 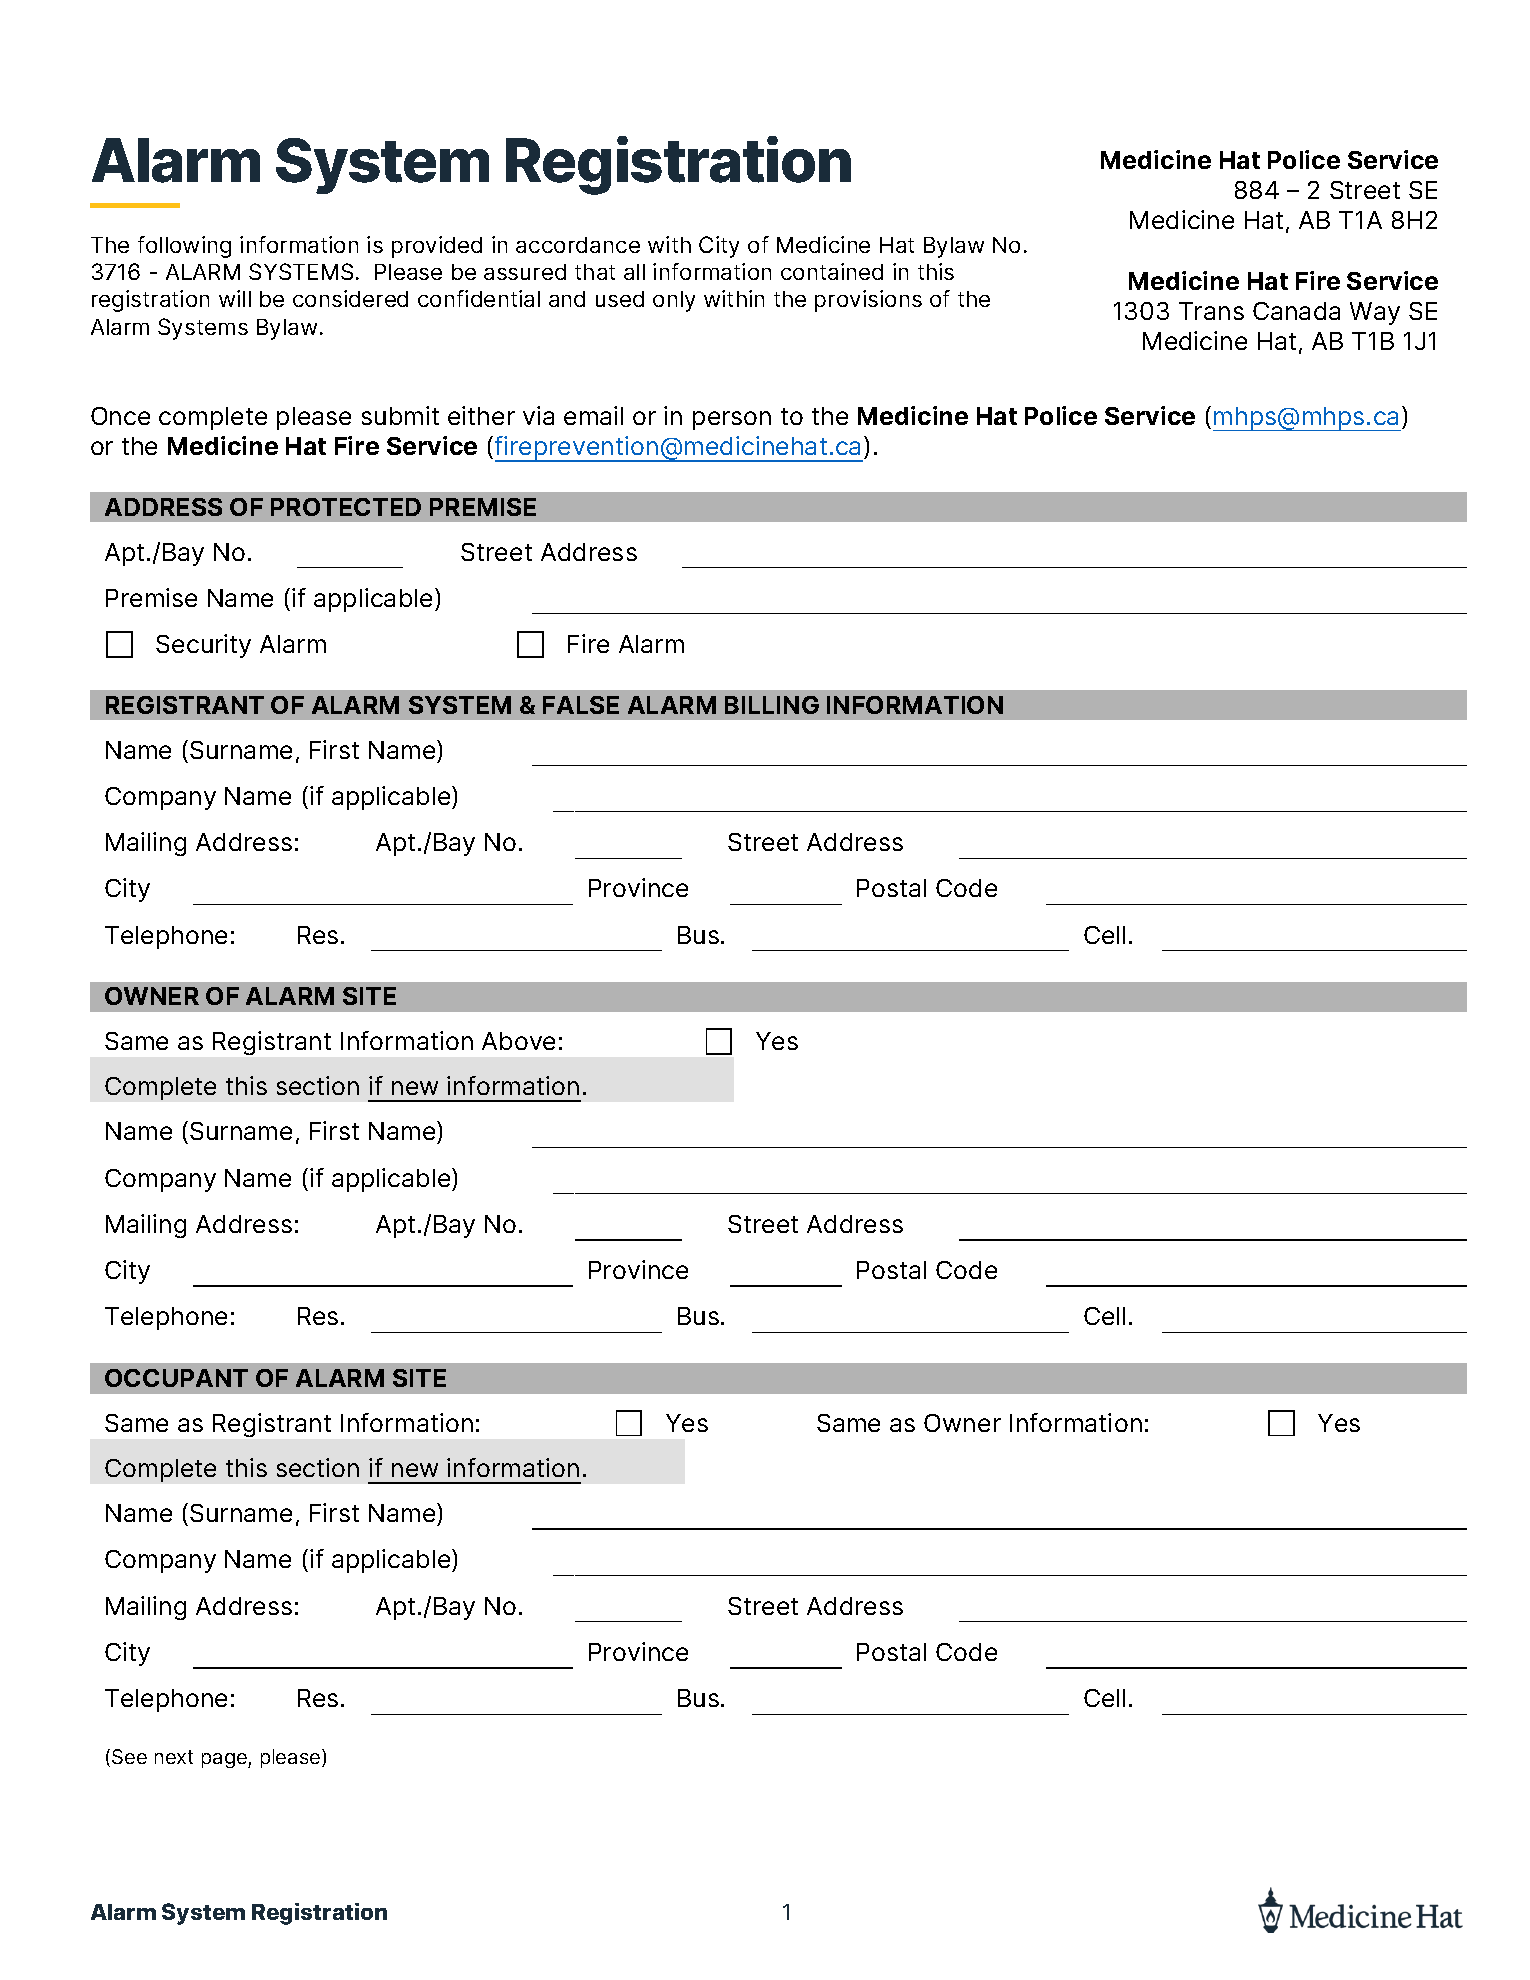 I want to click on Above, so click(x=518, y=1041).
